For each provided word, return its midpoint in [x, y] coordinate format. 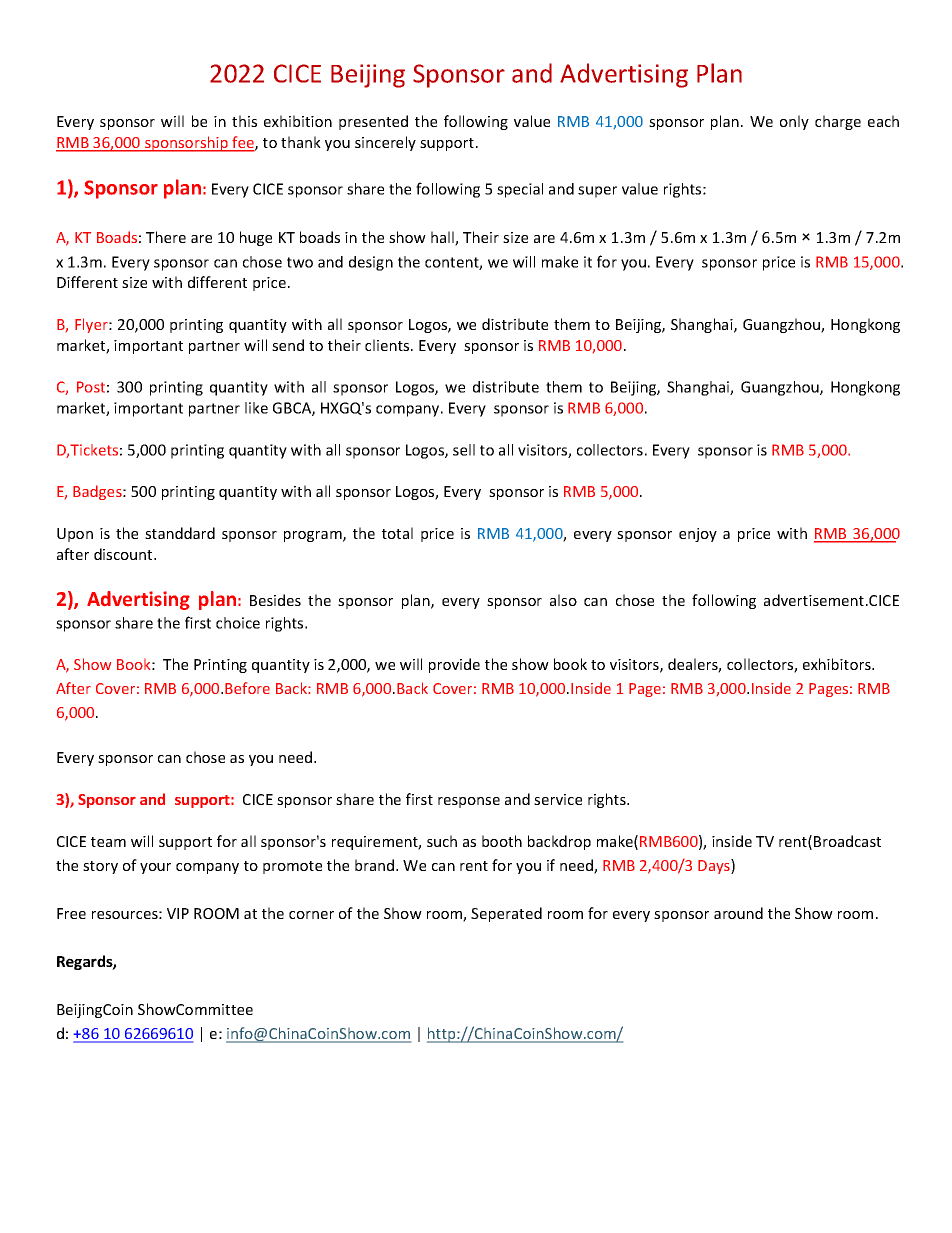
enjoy [698, 535]
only [794, 122]
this [244, 121]
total [397, 533]
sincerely [385, 143]
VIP [178, 913]
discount [124, 554]
